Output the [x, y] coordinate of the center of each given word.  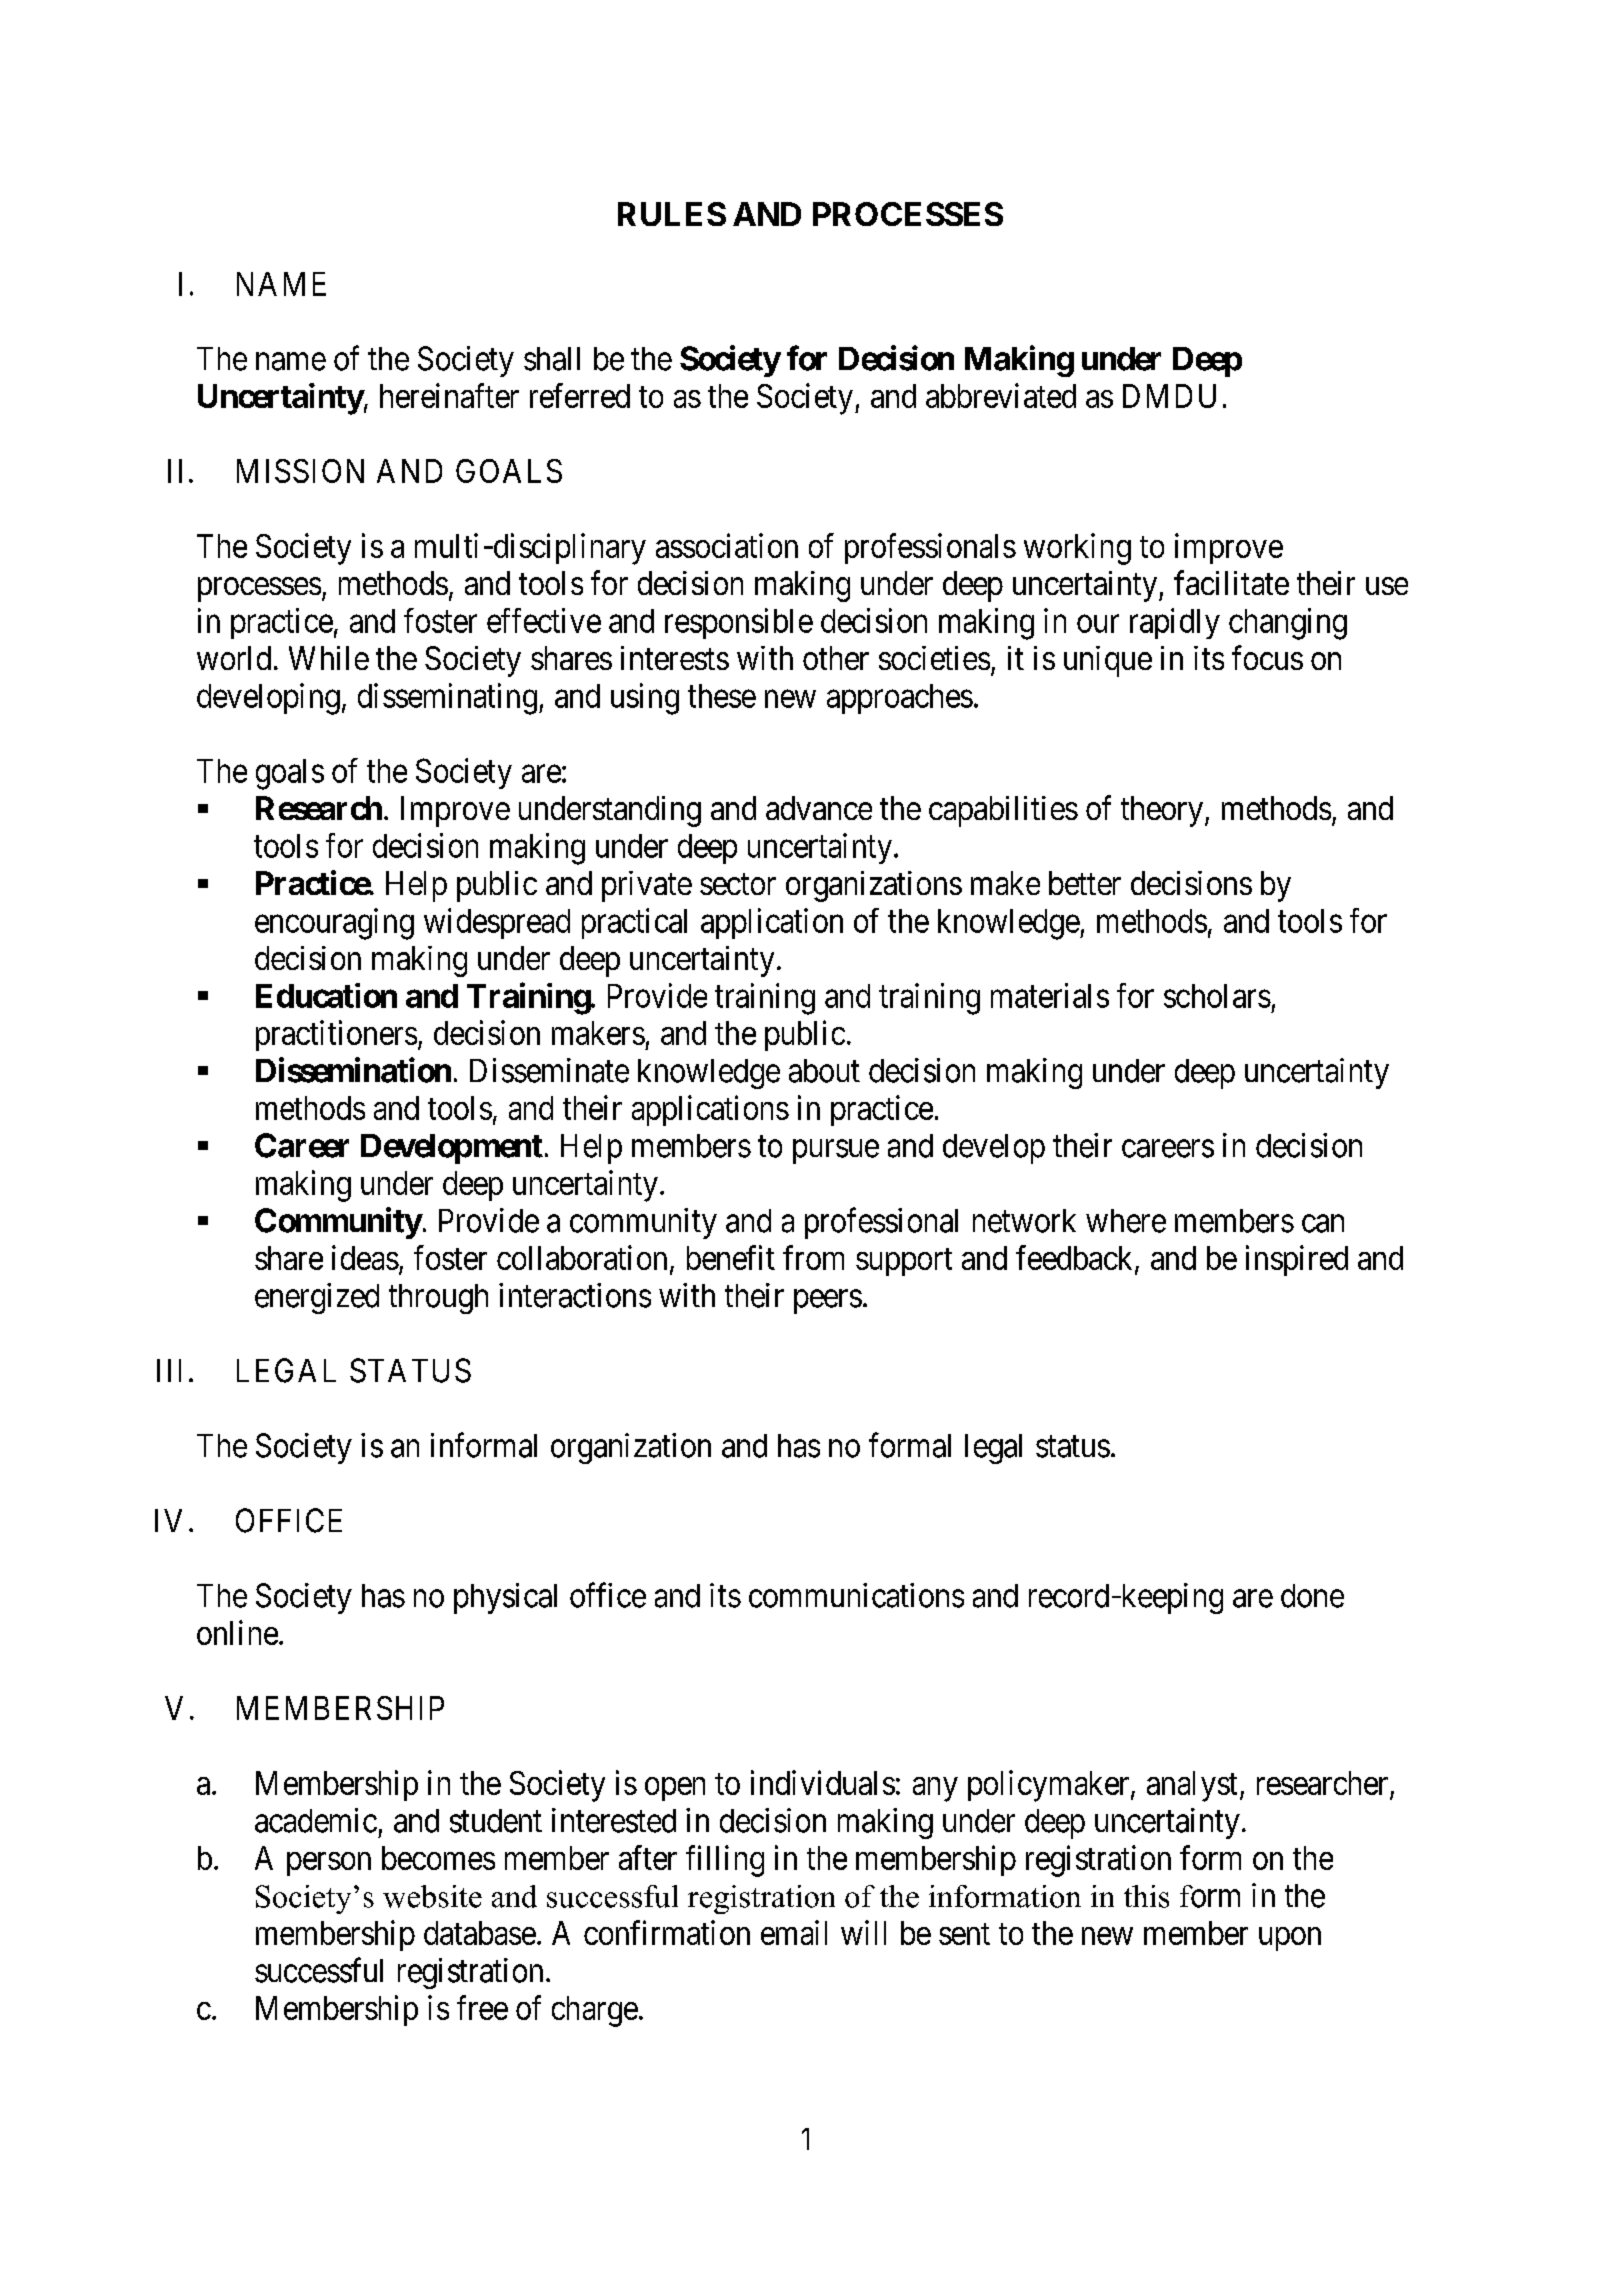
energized [317, 1298]
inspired [1297, 1260]
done [1312, 1596]
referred [580, 395]
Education [326, 995]
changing [1288, 624]
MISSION [300, 471]
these [722, 696]
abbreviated [1001, 395]
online [237, 1632]
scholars [1217, 996]
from [813, 1257]
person [329, 1864]
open [675, 1789]
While [329, 658]
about [824, 1071]
